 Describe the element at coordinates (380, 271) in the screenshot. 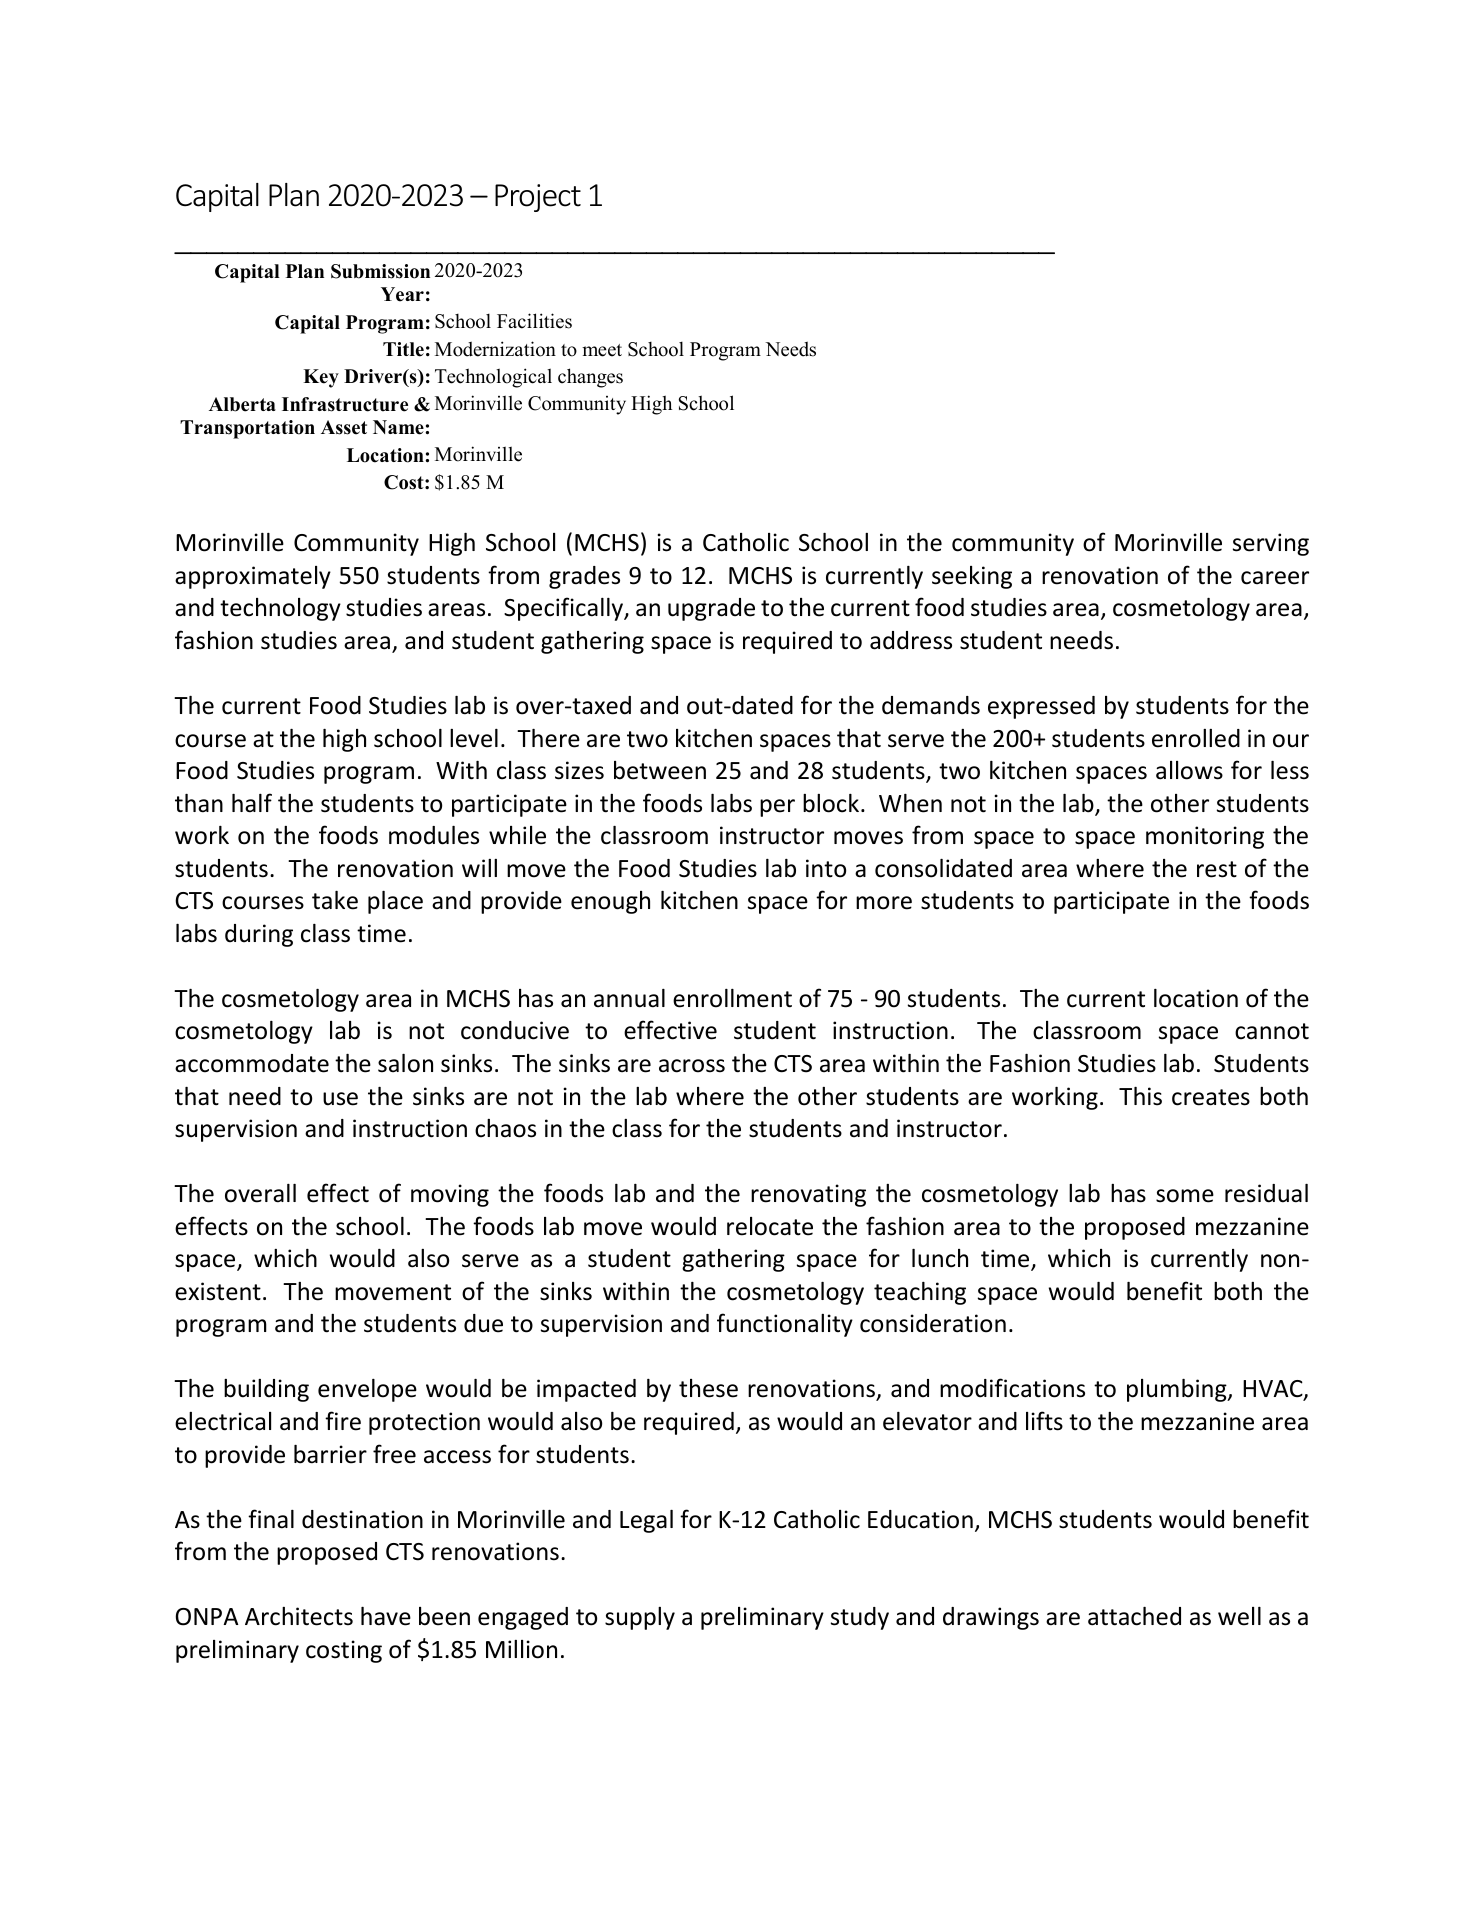

I see `Submission` at that location.
